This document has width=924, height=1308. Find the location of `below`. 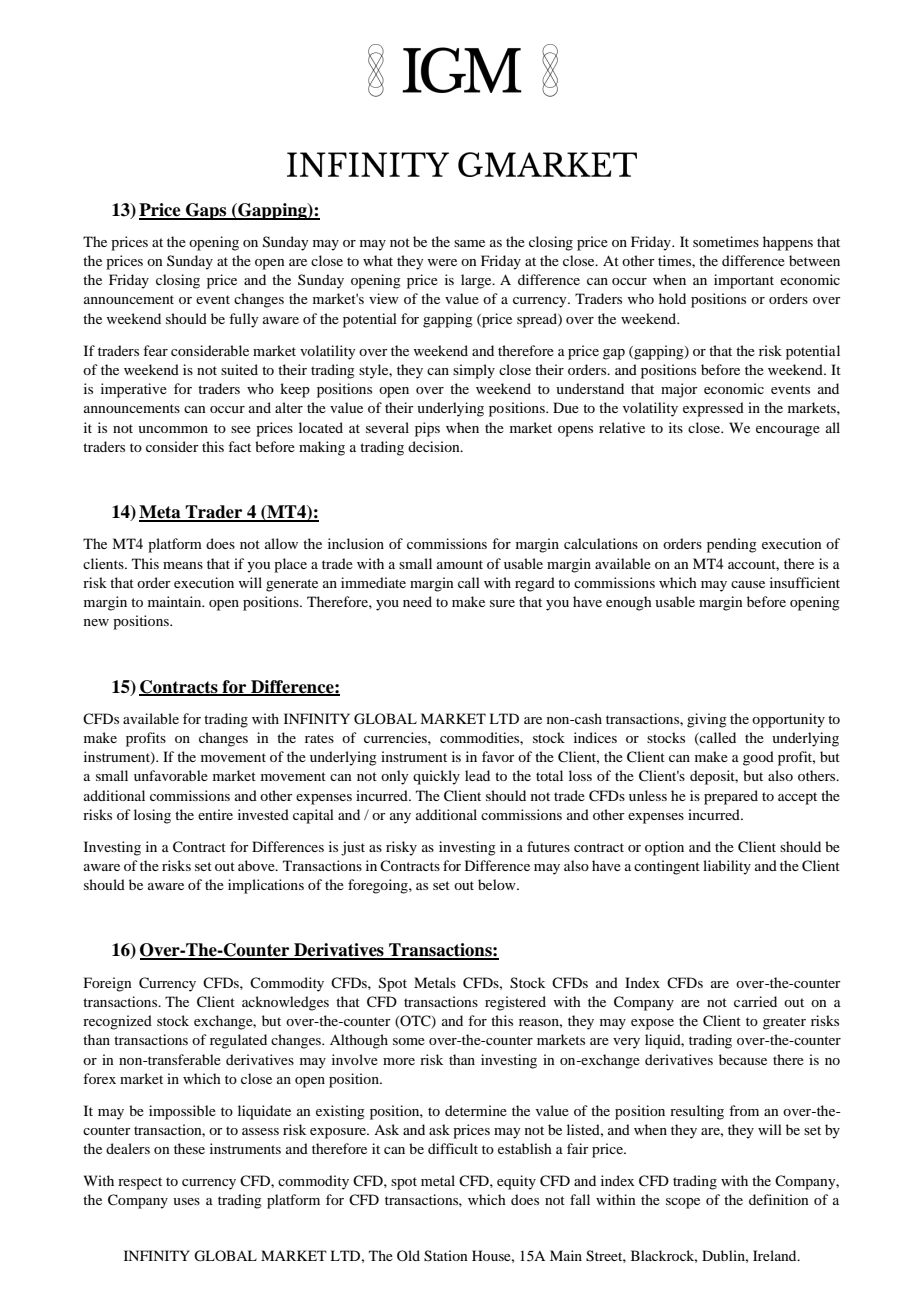

below is located at coordinates (498, 884).
